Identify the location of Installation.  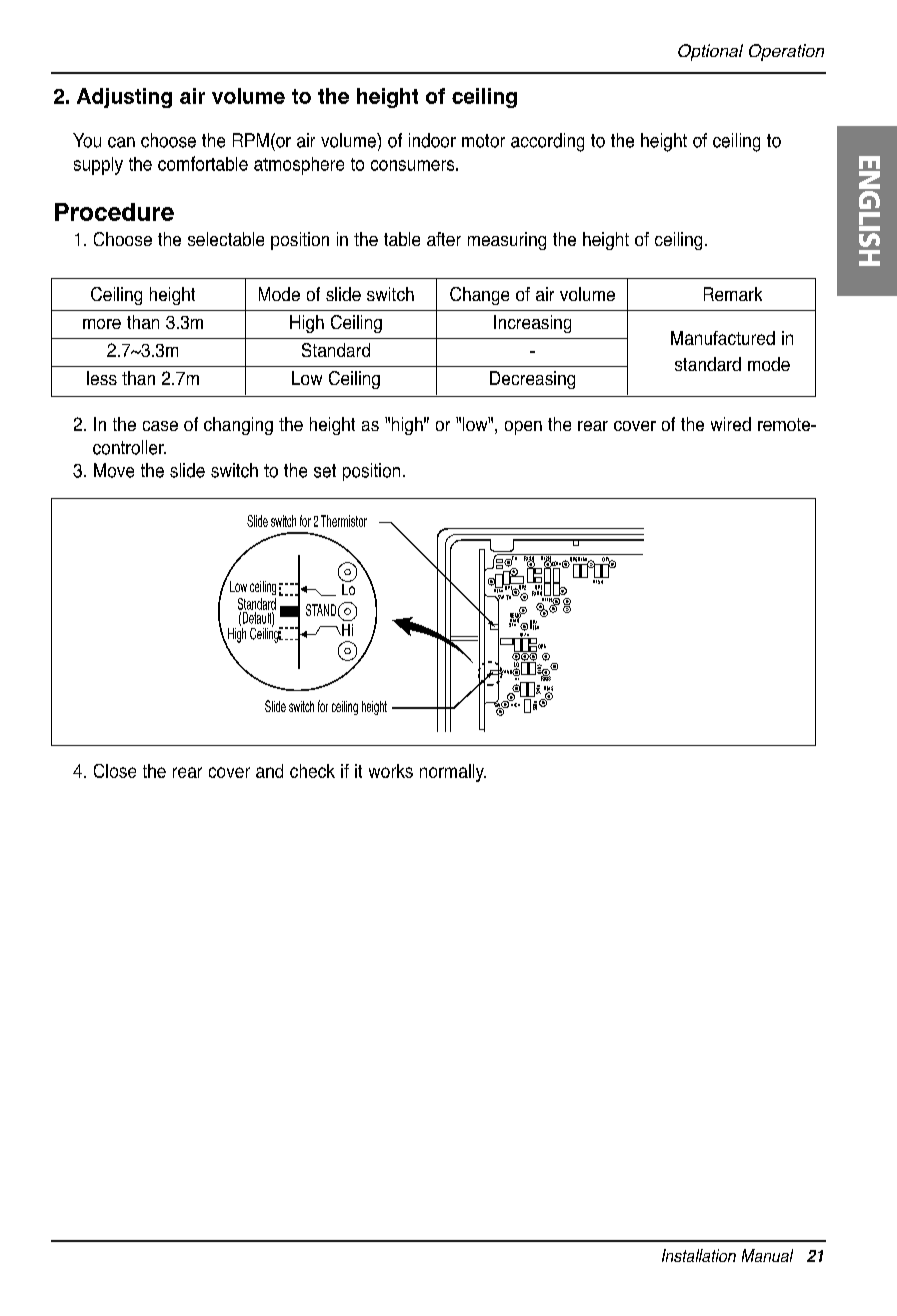
(699, 1255).
